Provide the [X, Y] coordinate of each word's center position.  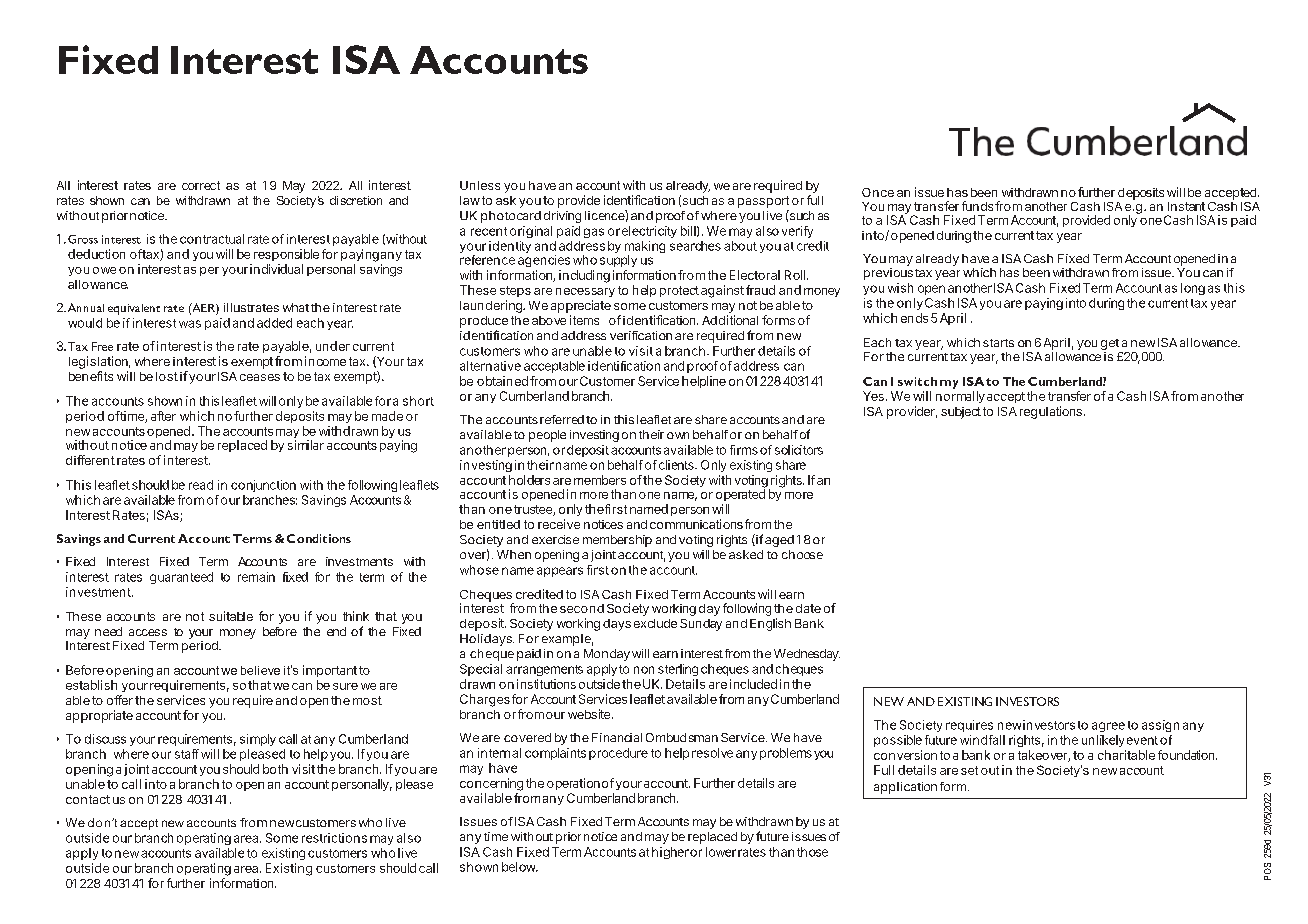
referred [562, 419]
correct [201, 185]
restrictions [334, 838]
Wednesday [807, 655]
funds [977, 206]
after [163, 416]
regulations [1051, 412]
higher [670, 853]
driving [562, 217]
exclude [655, 623]
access [148, 632]
